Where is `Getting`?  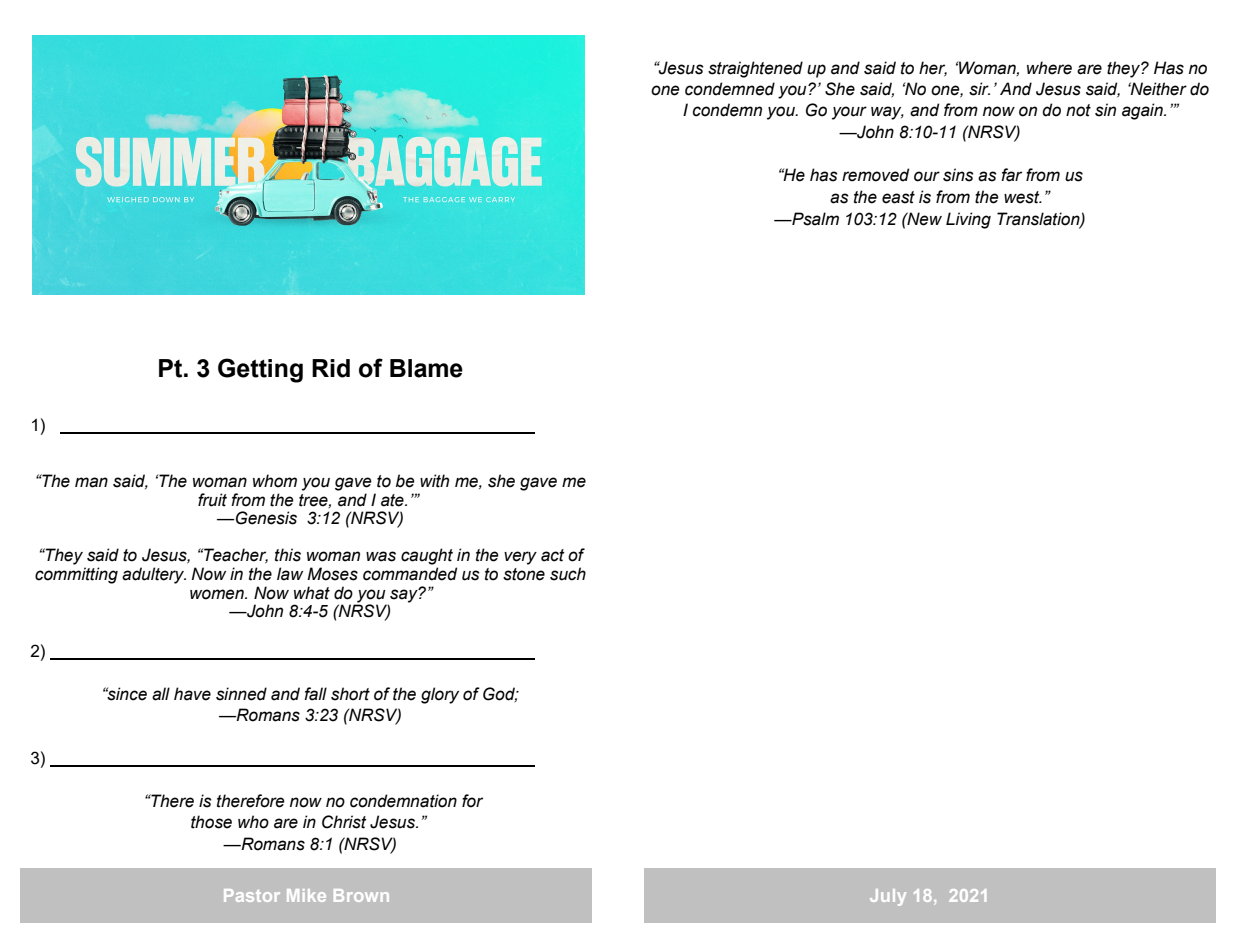
Getting is located at coordinates (260, 370).
